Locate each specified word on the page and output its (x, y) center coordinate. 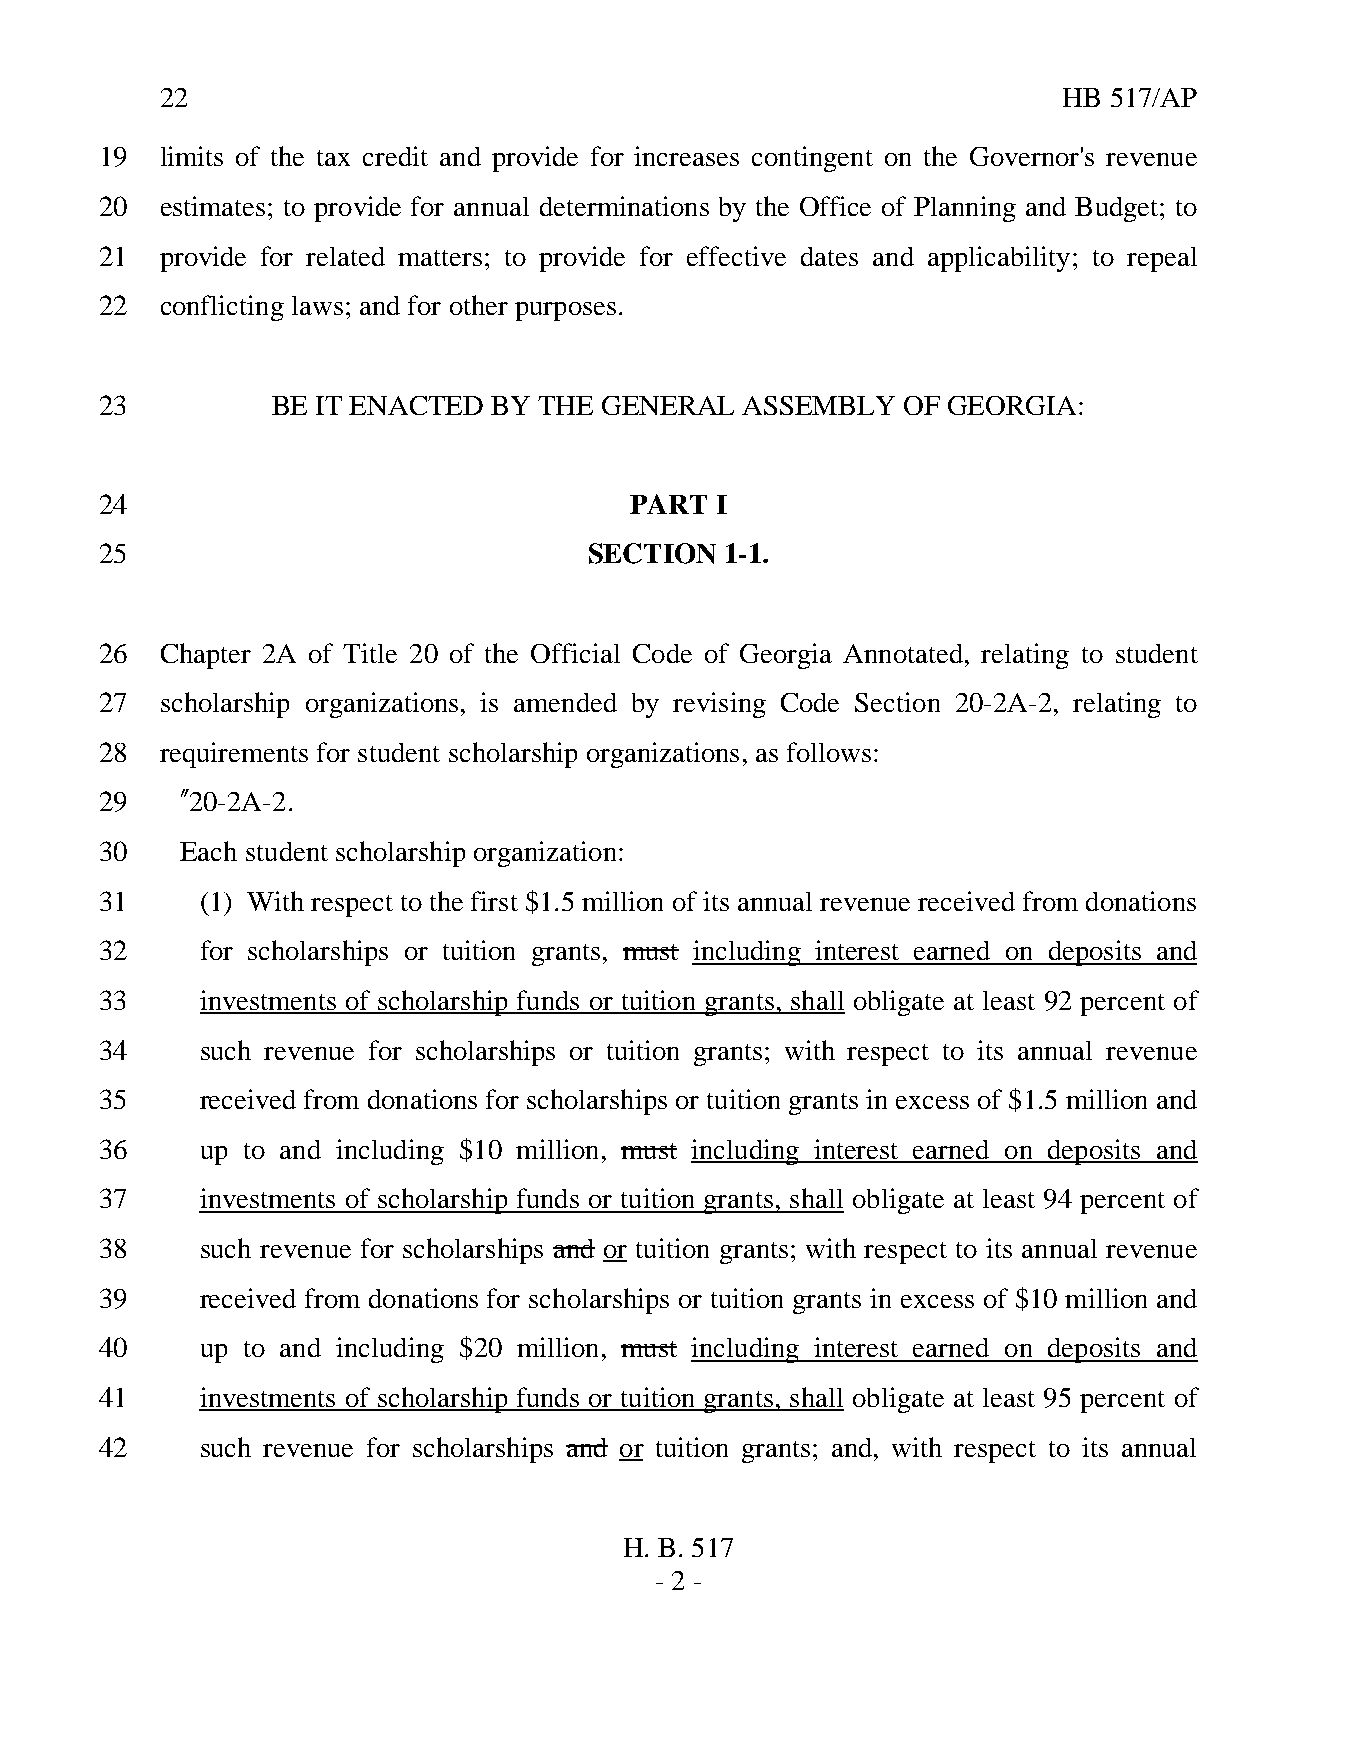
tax (333, 158)
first (494, 901)
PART (668, 504)
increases (686, 156)
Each (208, 851)
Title (370, 653)
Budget (1118, 209)
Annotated (903, 653)
